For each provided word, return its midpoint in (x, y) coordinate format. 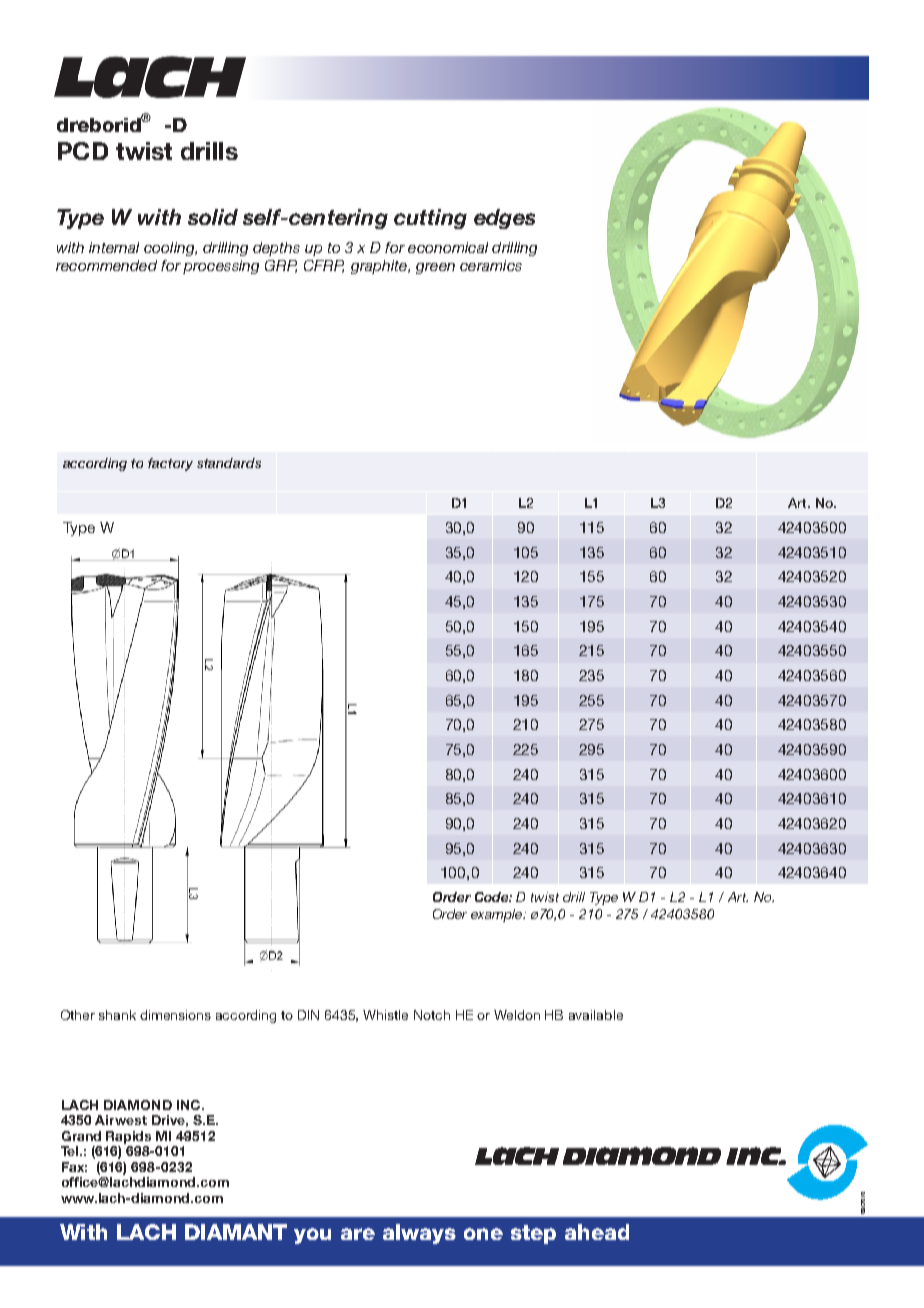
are (358, 1234)
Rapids (128, 1137)
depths (276, 249)
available (596, 1015)
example (498, 915)
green (435, 268)
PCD (83, 151)
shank (117, 1015)
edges (504, 219)
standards (229, 463)
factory (170, 464)
